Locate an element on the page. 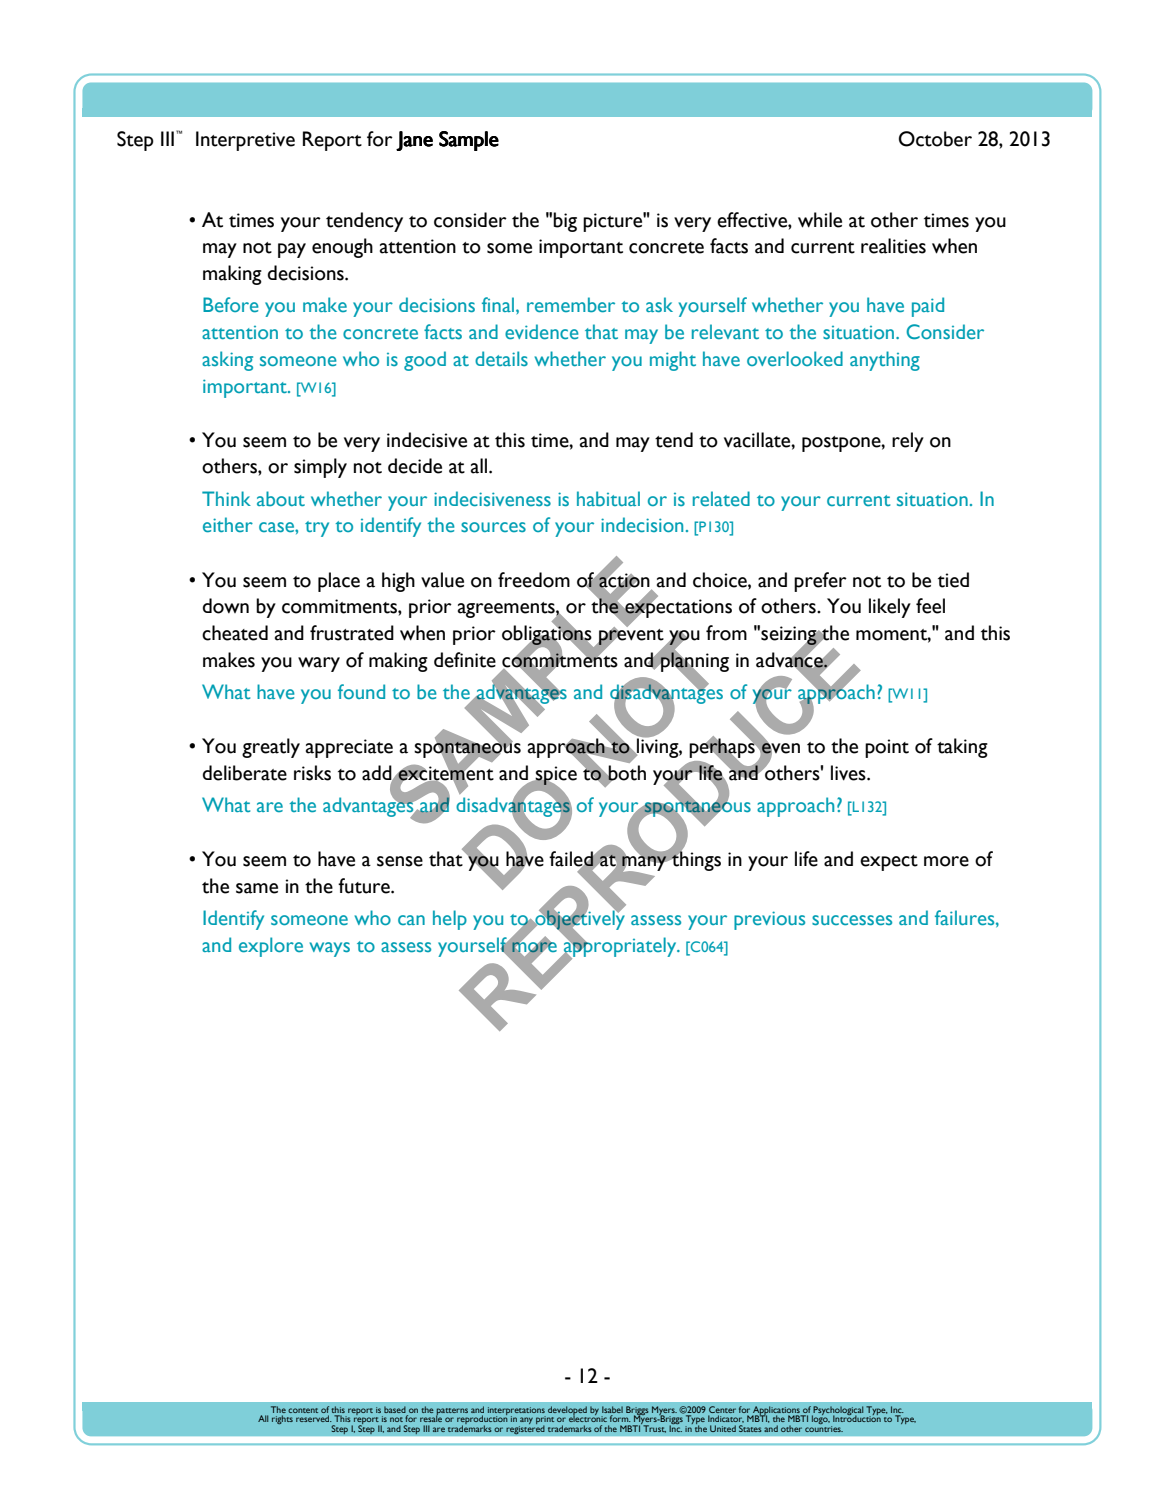  content is located at coordinates (303, 1410).
